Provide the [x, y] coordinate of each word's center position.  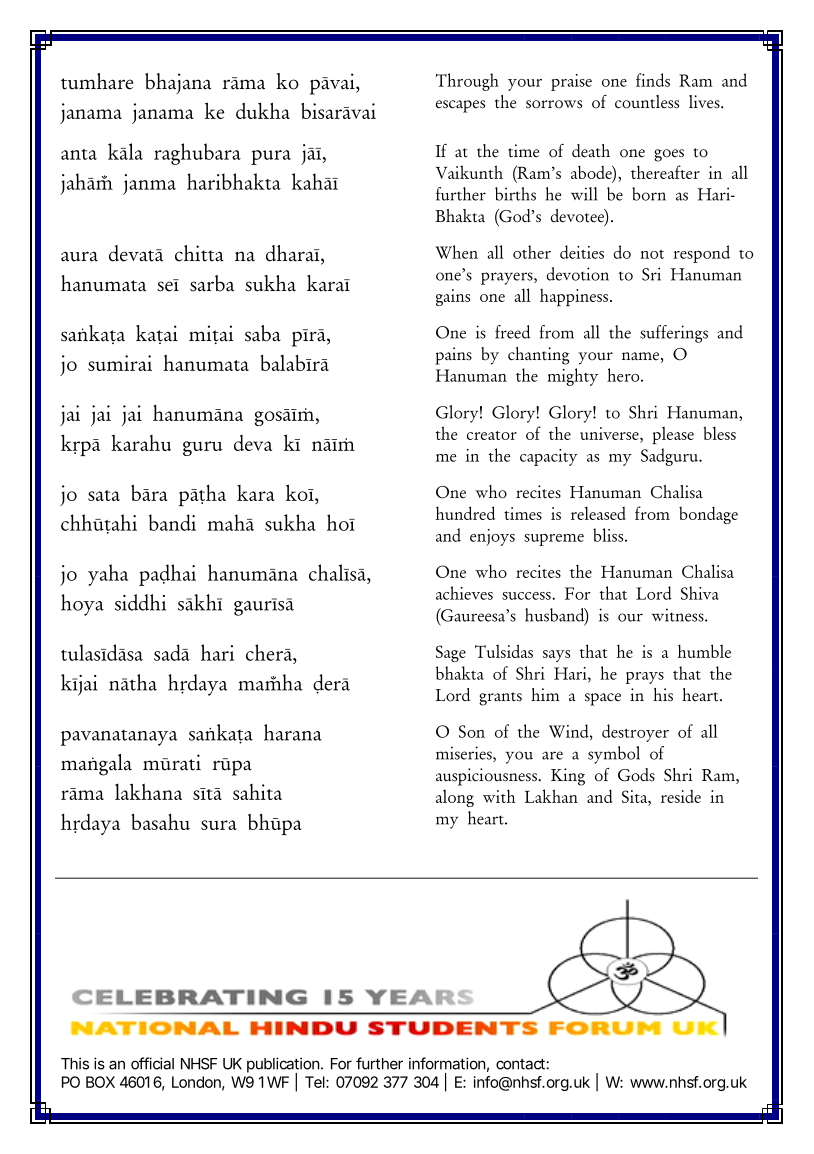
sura [219, 825]
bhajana [178, 83]
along [455, 798]
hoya [82, 605]
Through [467, 82]
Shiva [700, 593]
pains [453, 356]
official [152, 1063]
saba [263, 333]
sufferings [674, 334]
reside [681, 796]
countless [647, 102]
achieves [464, 593]
